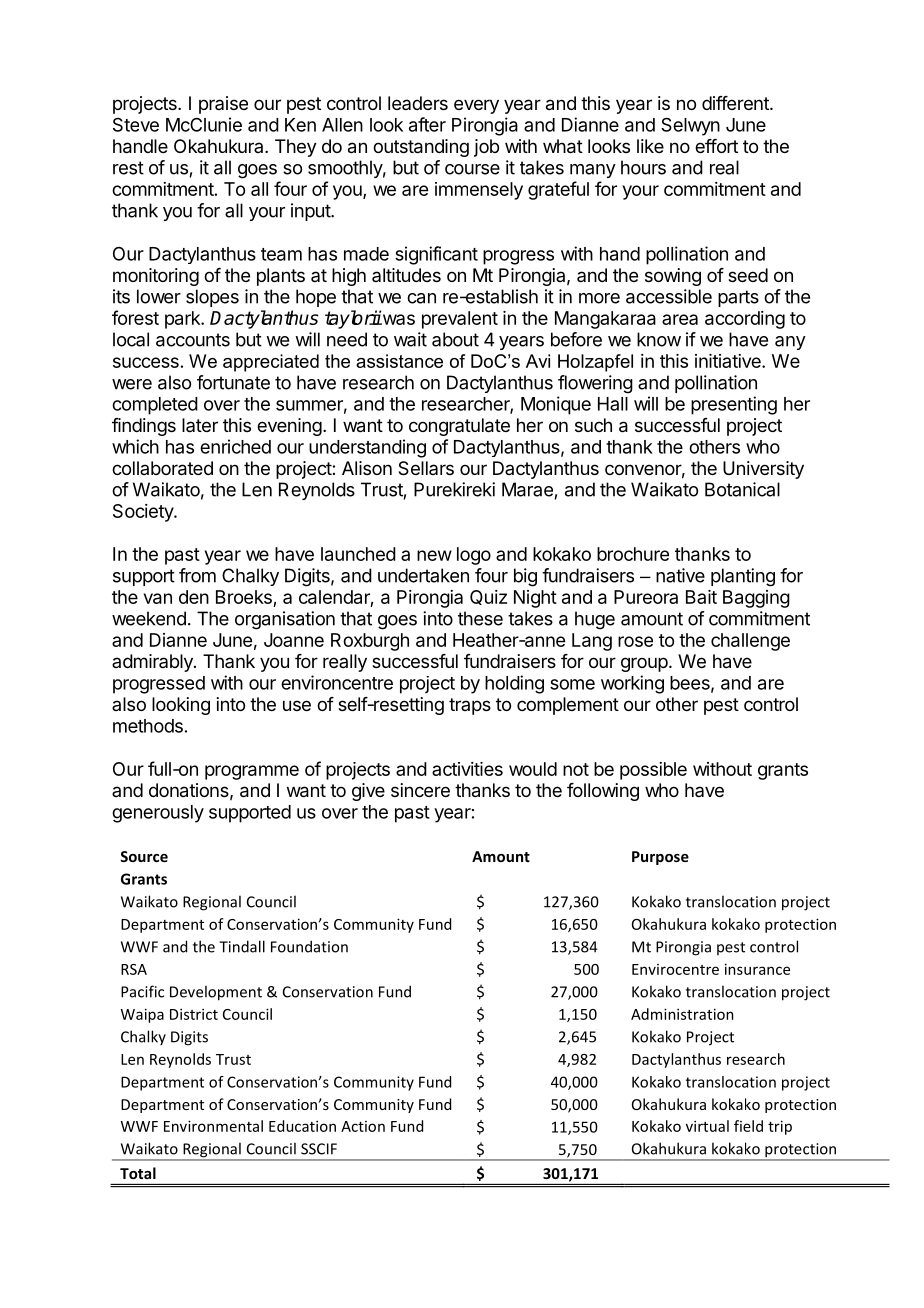 This page has width=924, height=1308. I want to click on enriched, so click(235, 446).
